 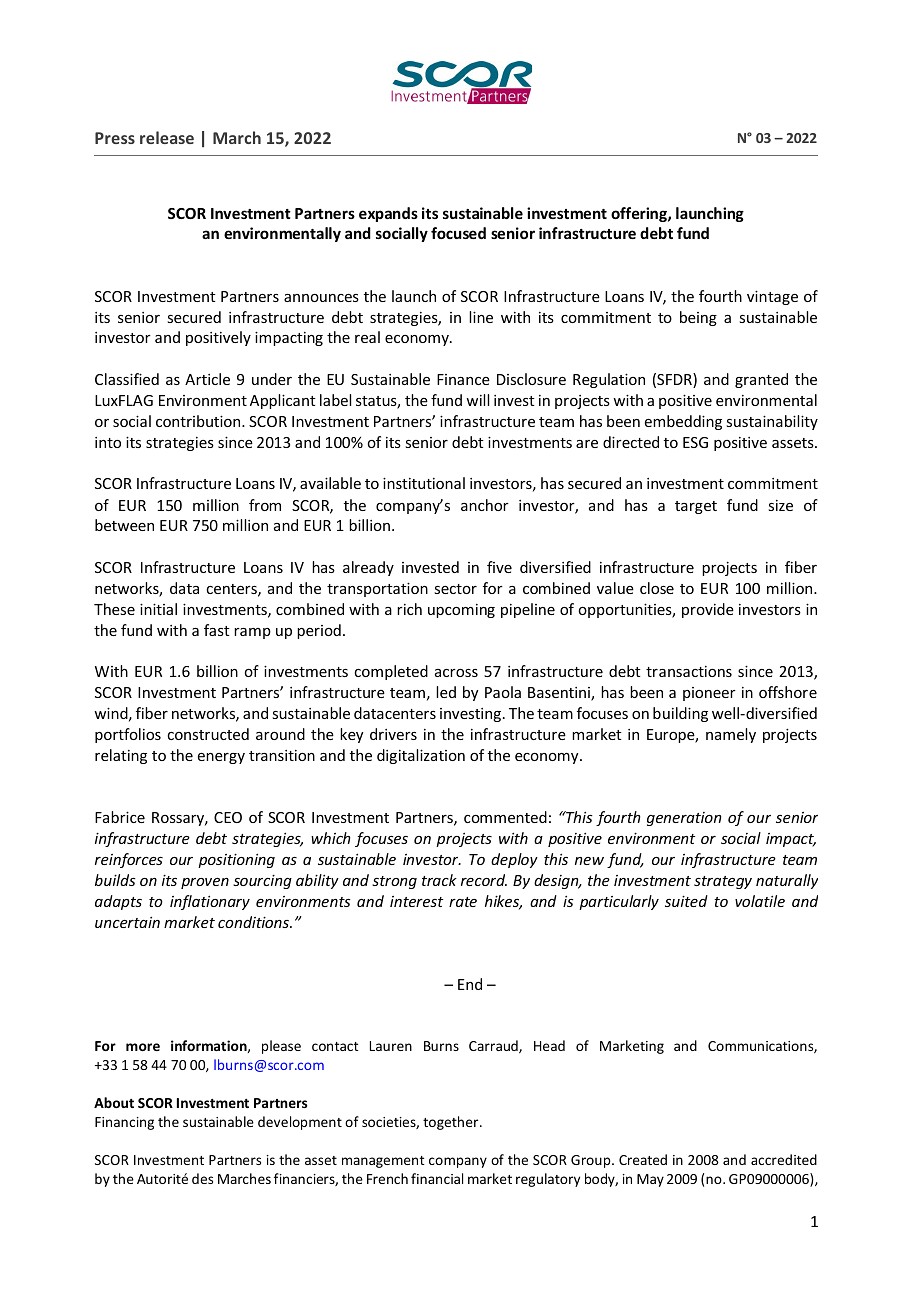 What do you see at coordinates (424, 483) in the image?
I see `institutional` at bounding box center [424, 483].
